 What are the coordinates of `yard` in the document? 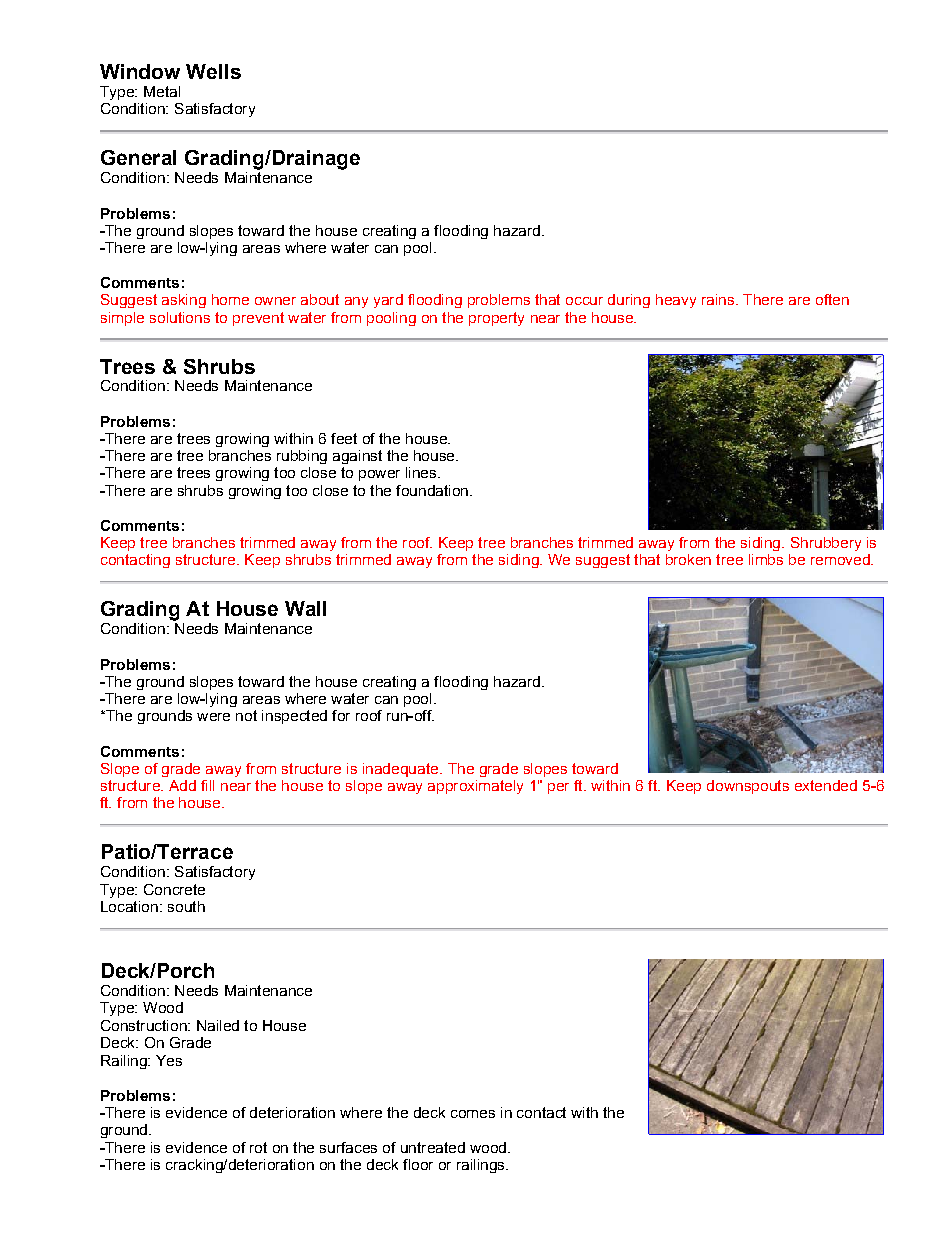 It's located at (388, 301).
